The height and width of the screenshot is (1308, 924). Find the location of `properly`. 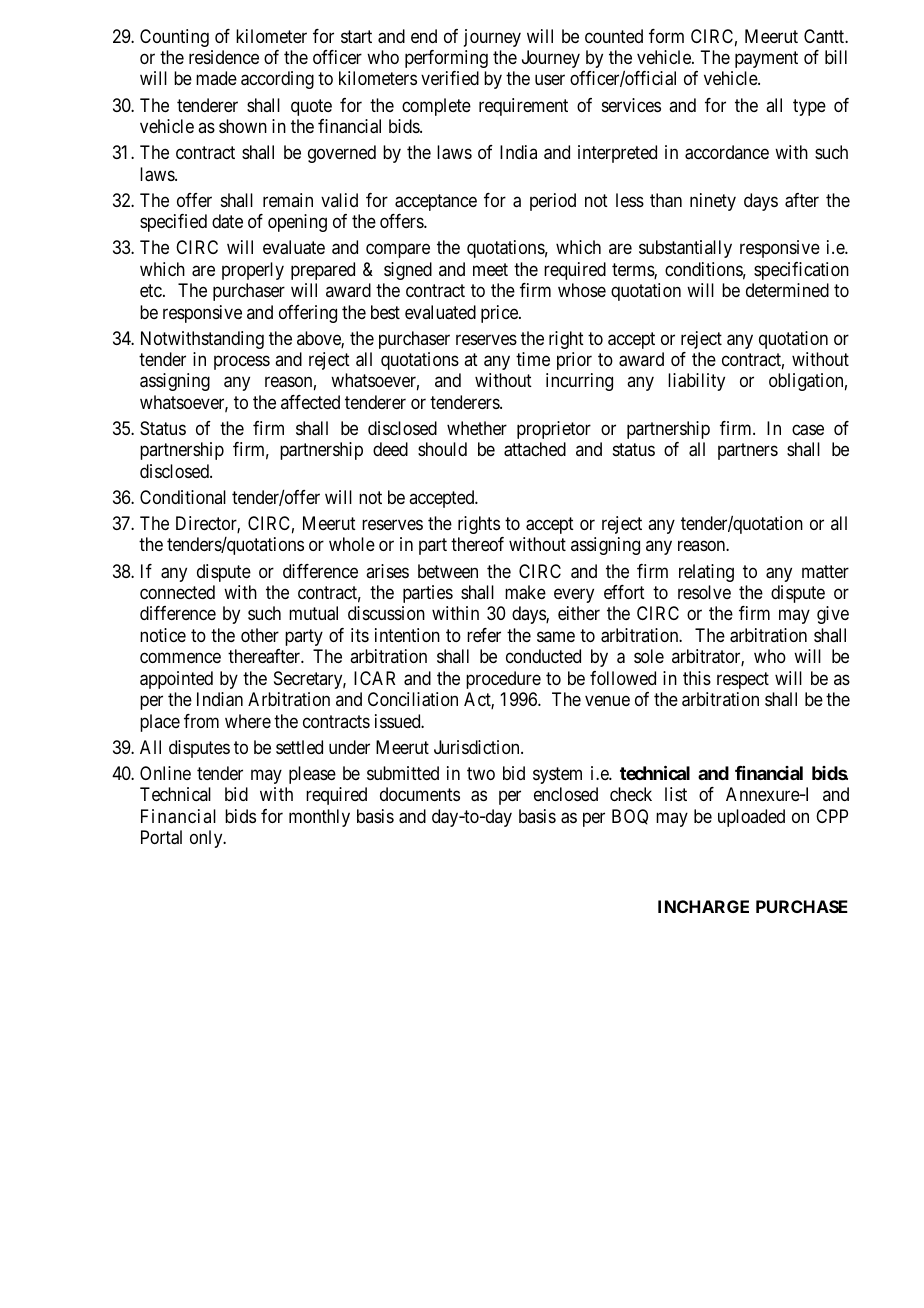

properly is located at coordinates (253, 271).
